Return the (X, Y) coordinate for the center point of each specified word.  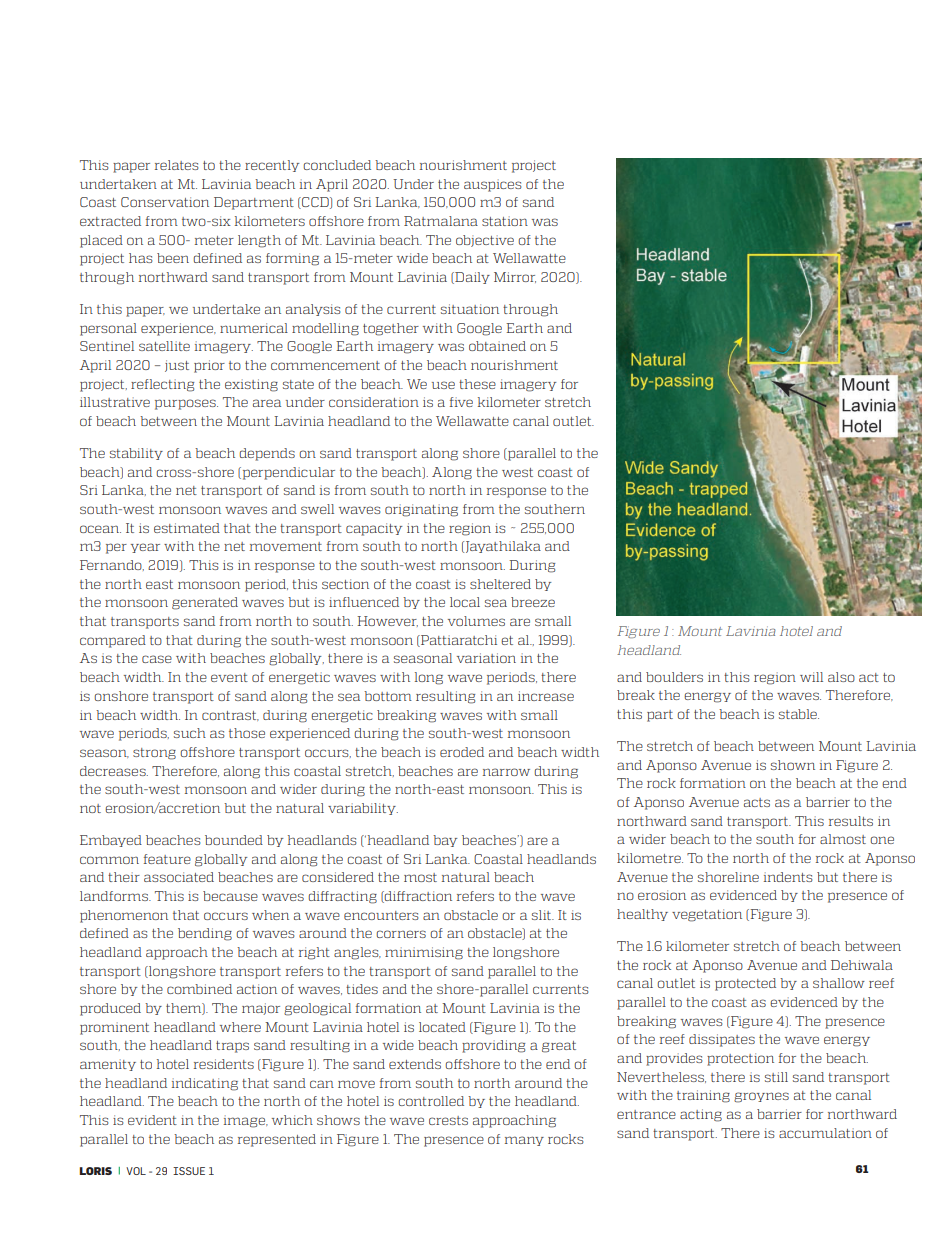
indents (788, 877)
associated (179, 877)
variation (486, 658)
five (461, 402)
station (505, 221)
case (157, 659)
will (811, 677)
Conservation (165, 202)
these (477, 384)
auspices (493, 185)
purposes (186, 404)
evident (152, 1120)
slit (543, 915)
